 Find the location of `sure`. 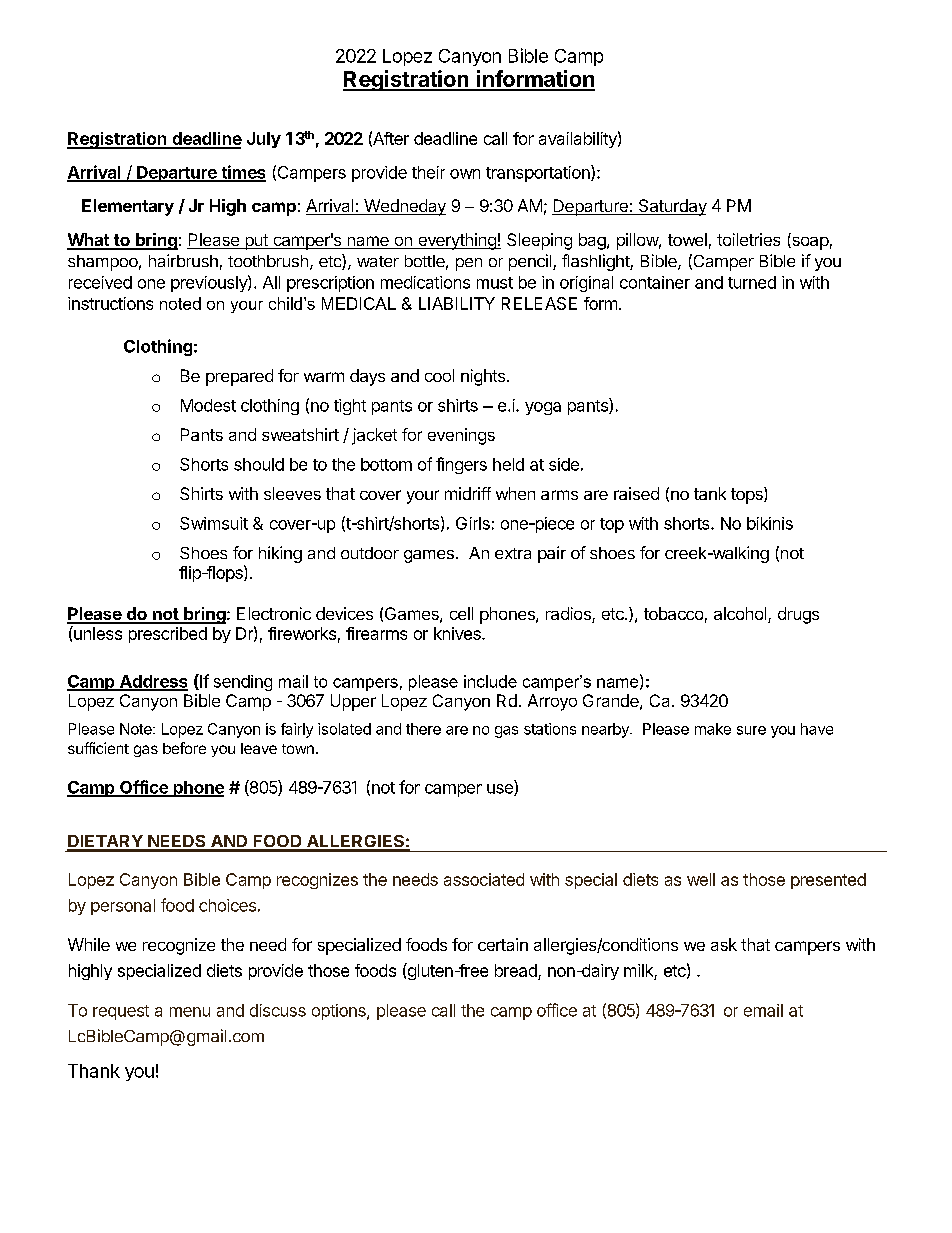

sure is located at coordinates (751, 730).
